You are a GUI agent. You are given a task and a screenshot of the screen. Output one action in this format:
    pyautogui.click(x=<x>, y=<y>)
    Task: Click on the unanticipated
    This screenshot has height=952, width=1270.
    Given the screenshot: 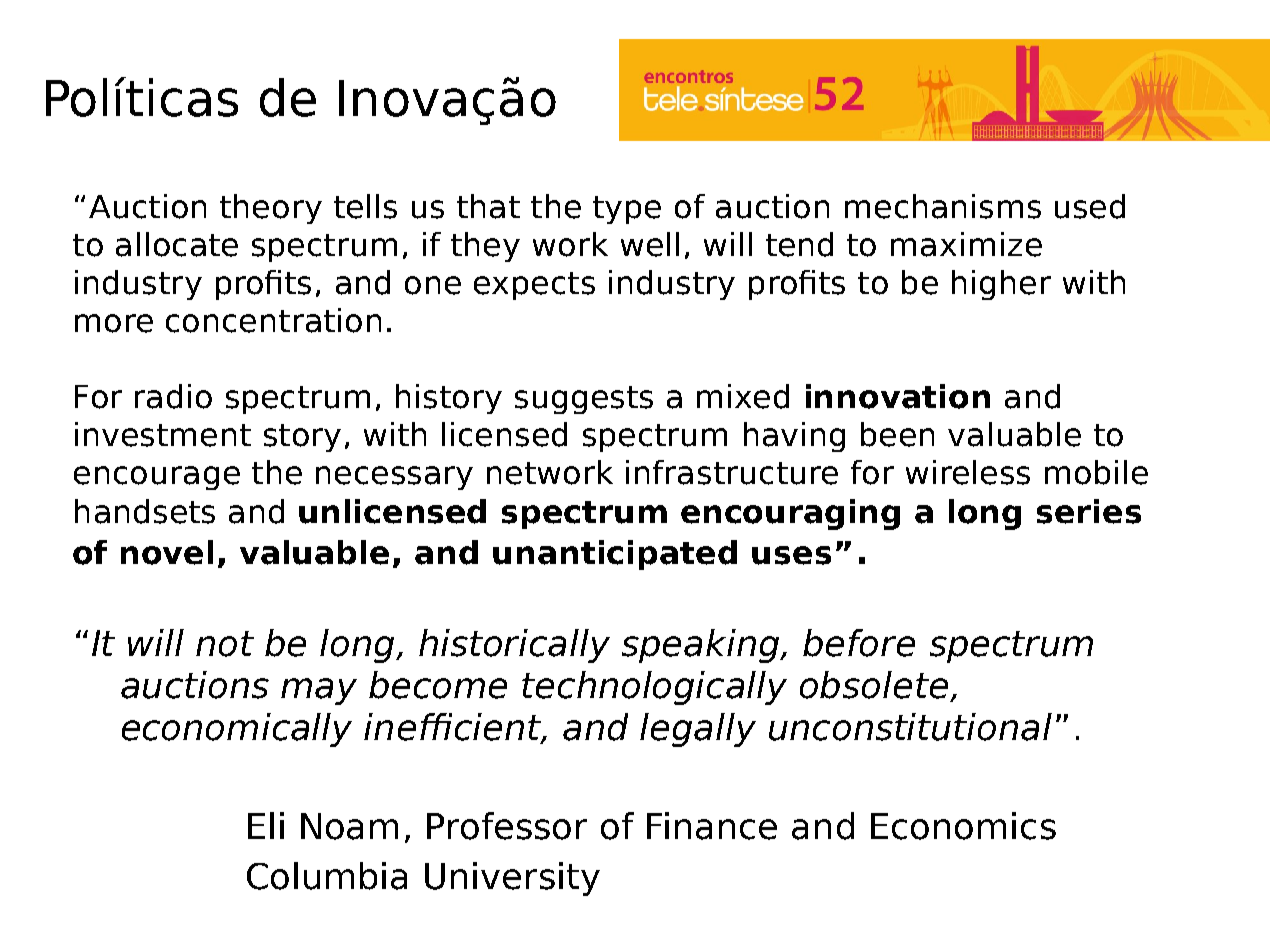 What is the action you would take?
    pyautogui.click(x=615, y=555)
